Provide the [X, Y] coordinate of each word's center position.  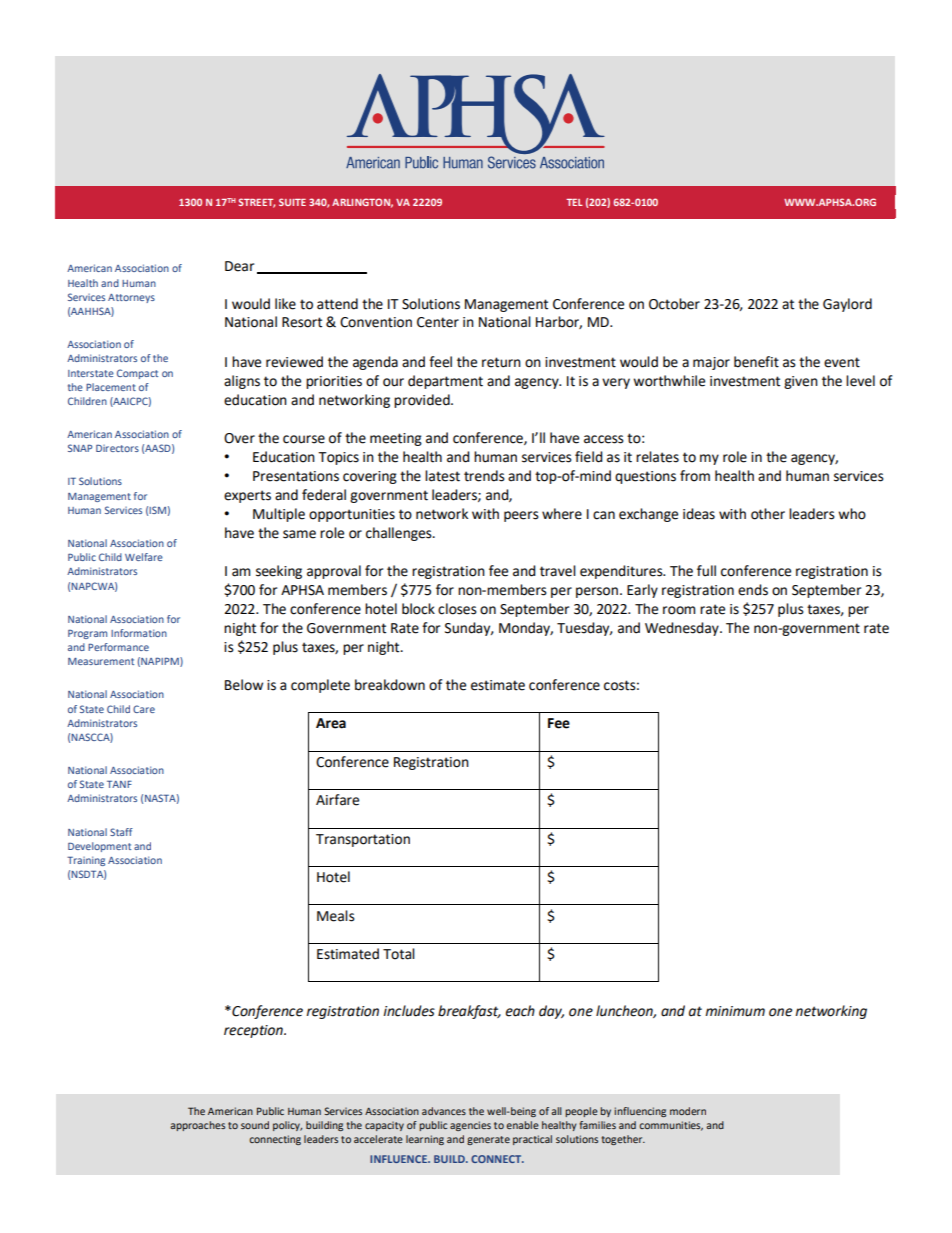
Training [86, 861]
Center [438, 322]
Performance [118, 647]
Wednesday [683, 629]
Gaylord [847, 305]
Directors [117, 448]
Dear [239, 266]
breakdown [390, 685]
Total [399, 954]
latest [442, 476]
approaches [197, 1126]
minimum [735, 1011]
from [695, 476]
